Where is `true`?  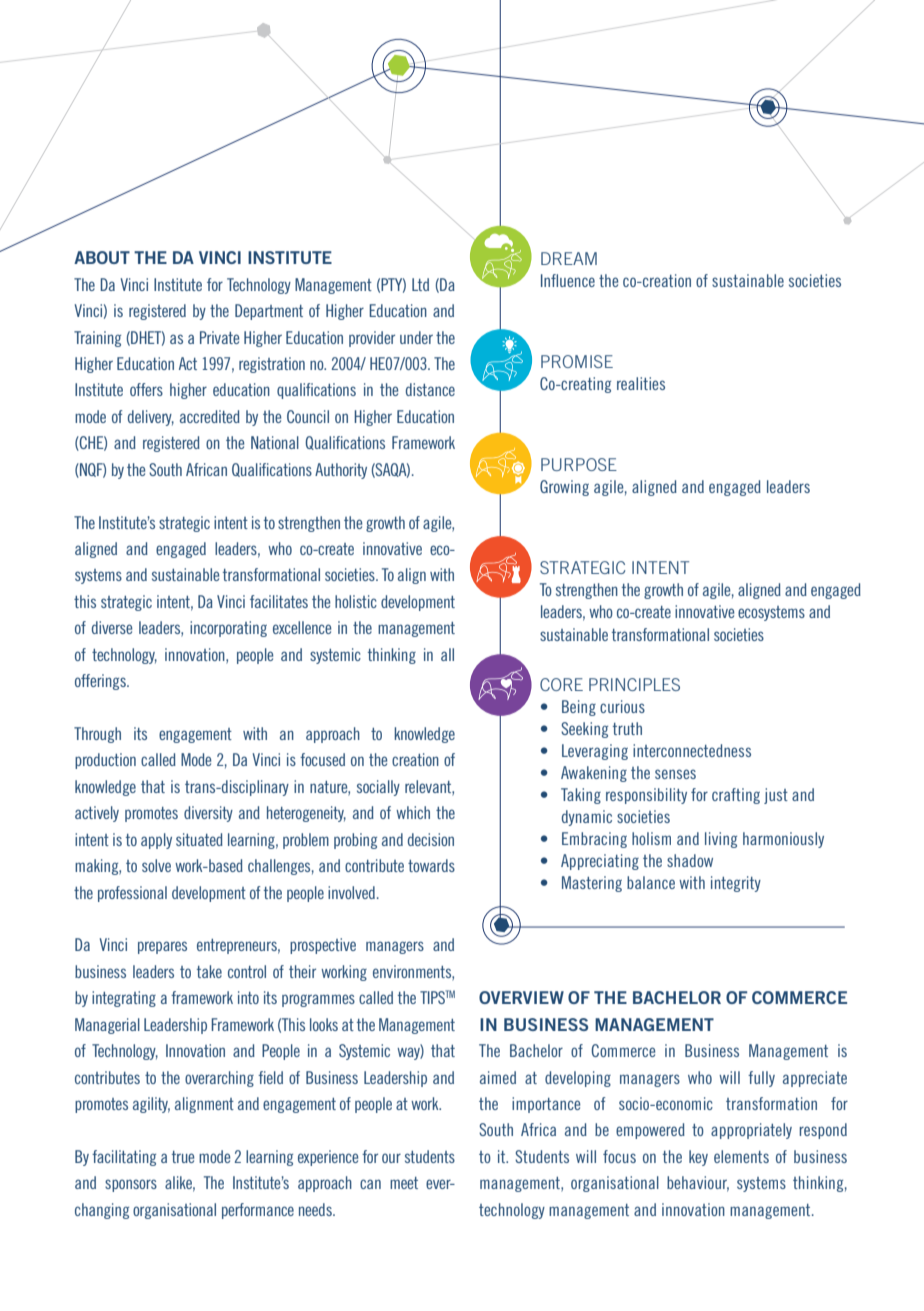
true is located at coordinates (183, 1157).
